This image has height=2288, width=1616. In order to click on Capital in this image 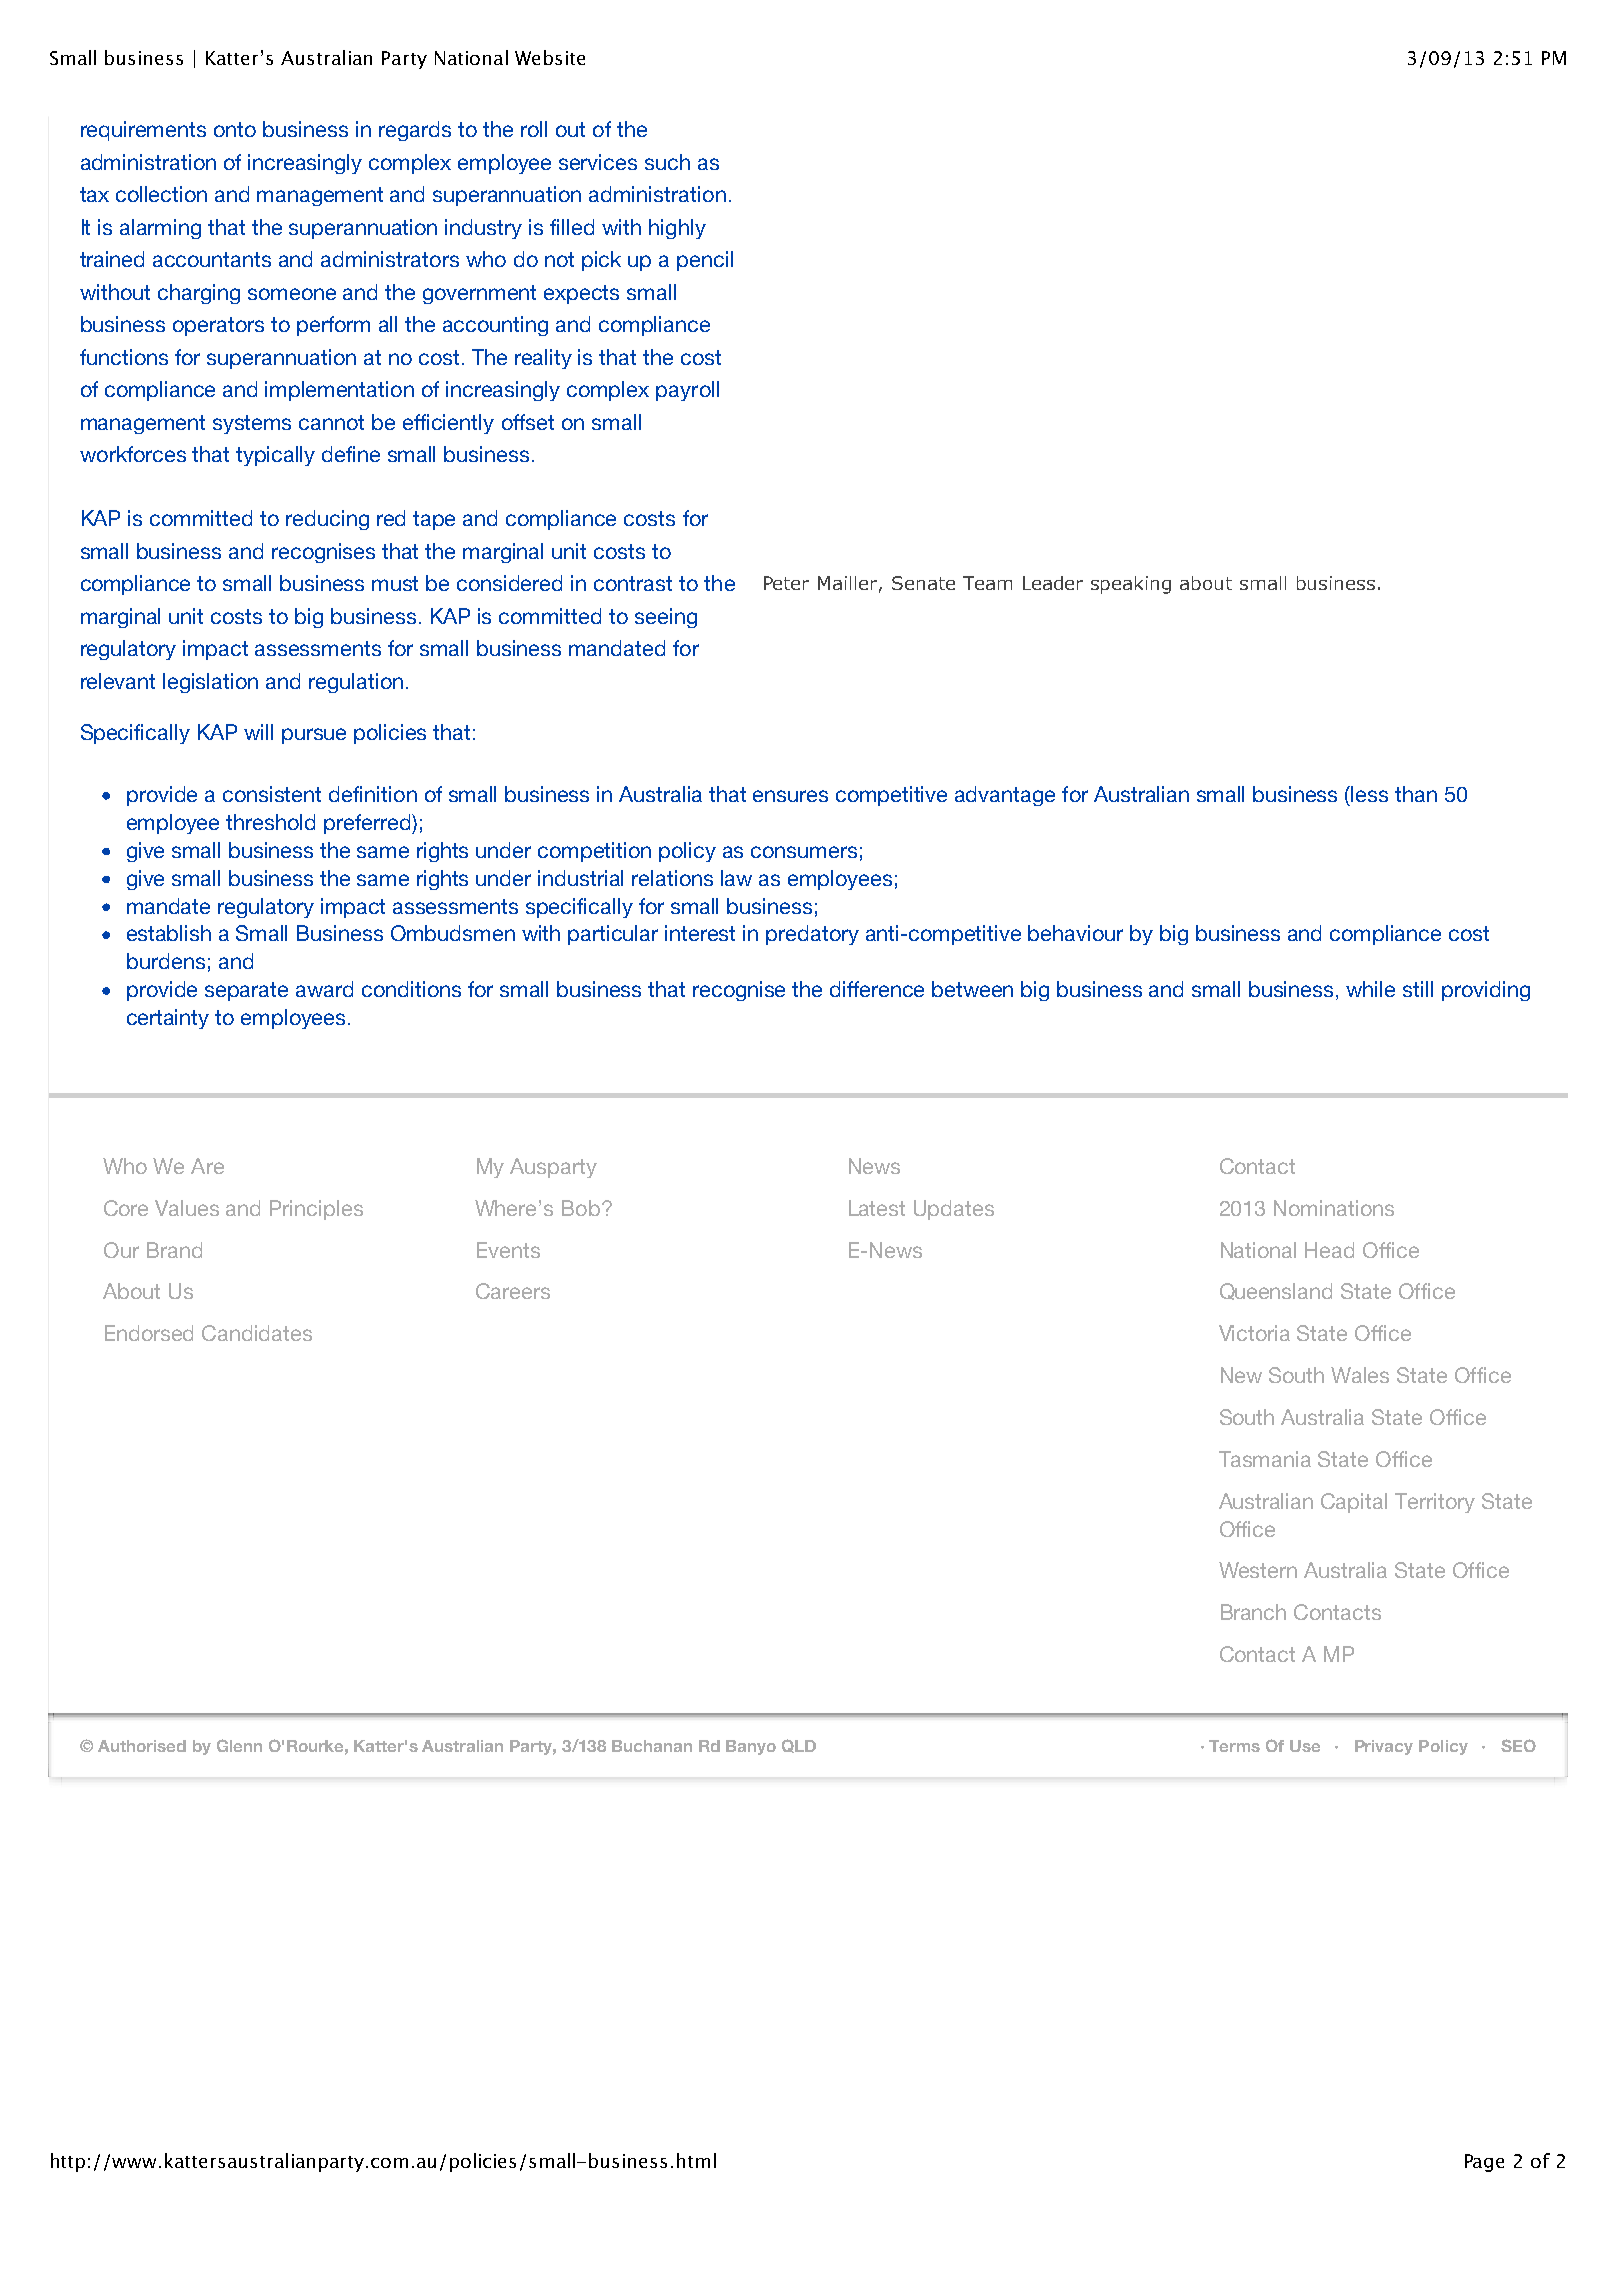, I will do `click(1354, 1503)`.
